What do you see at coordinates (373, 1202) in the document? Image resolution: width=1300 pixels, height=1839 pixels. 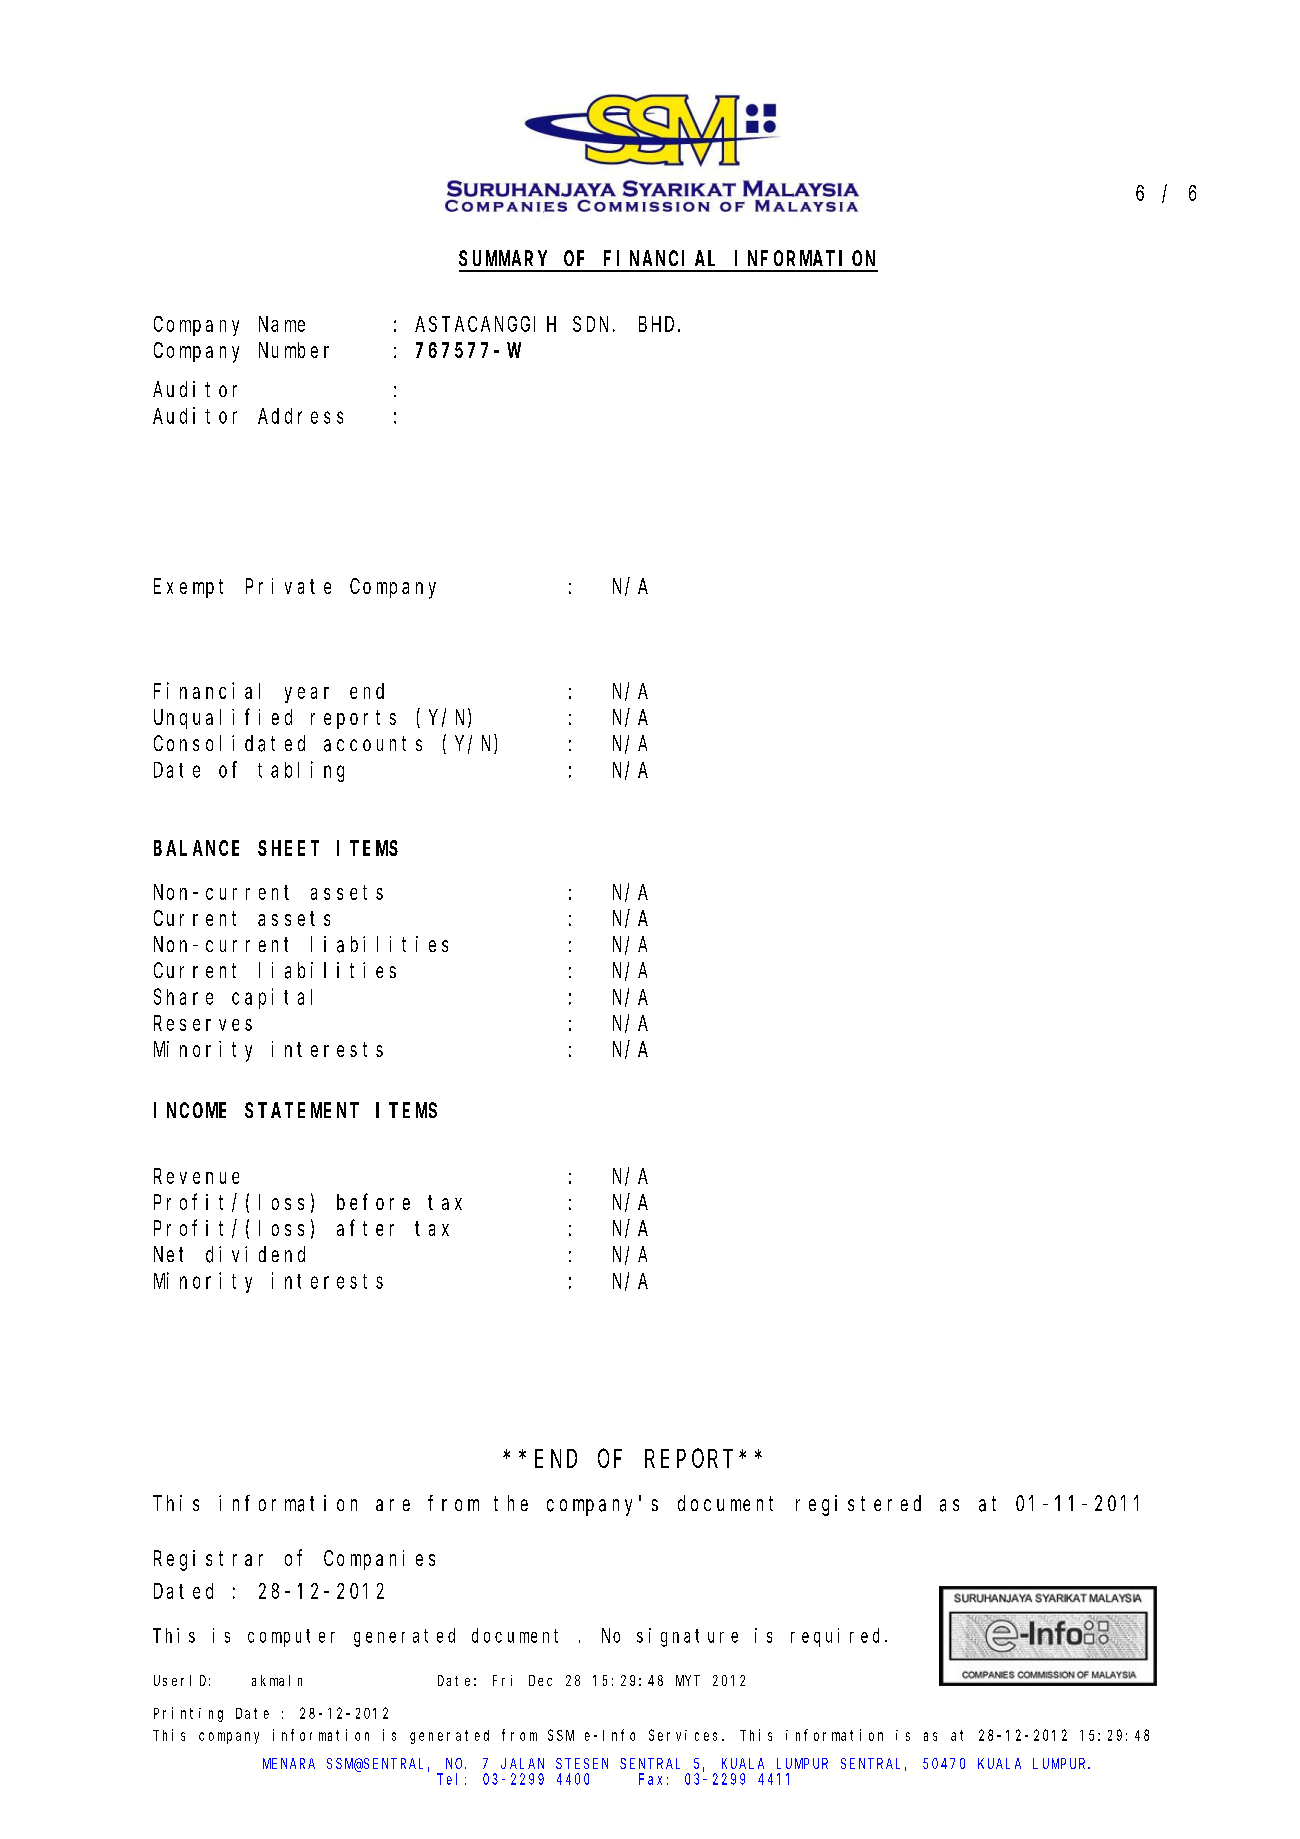 I see `before` at bounding box center [373, 1202].
